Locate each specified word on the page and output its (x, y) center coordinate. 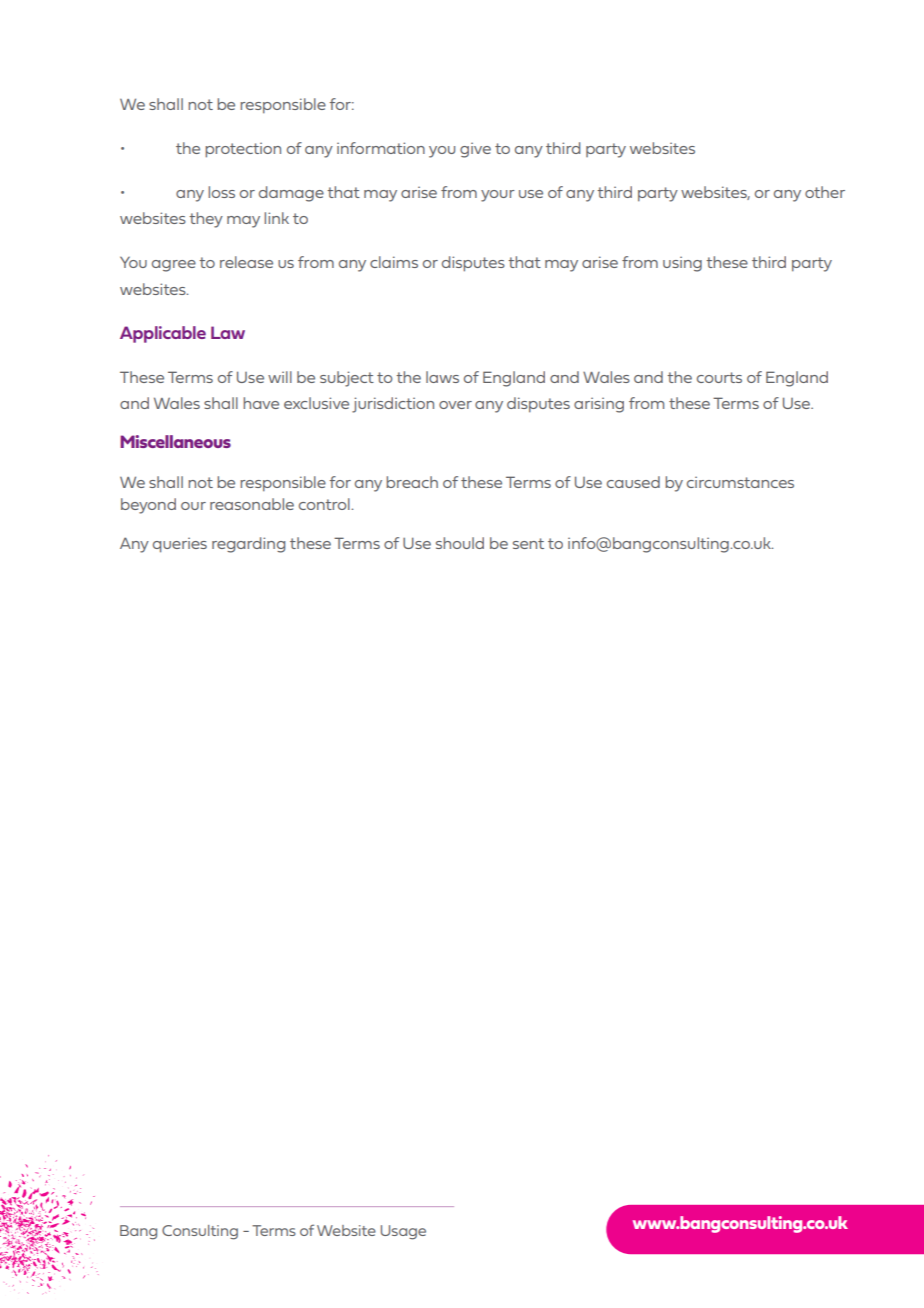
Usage (403, 1232)
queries (180, 545)
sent (528, 543)
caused (633, 482)
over (455, 405)
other (825, 192)
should (460, 543)
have (261, 403)
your (498, 196)
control (325, 504)
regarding (248, 545)
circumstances (740, 482)
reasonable (252, 504)
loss (221, 192)
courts (719, 377)
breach (412, 482)
